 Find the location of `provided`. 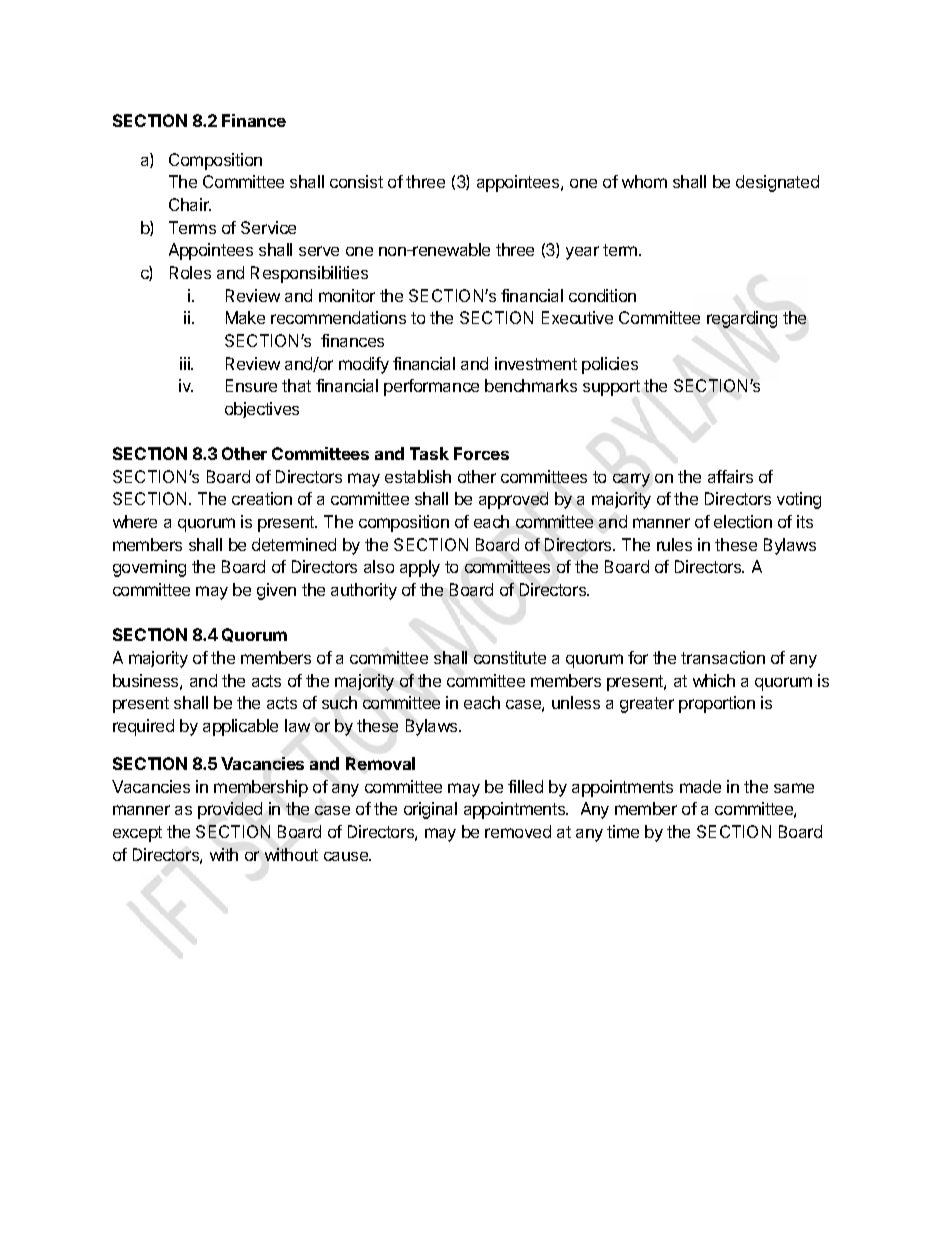

provided is located at coordinates (230, 810).
